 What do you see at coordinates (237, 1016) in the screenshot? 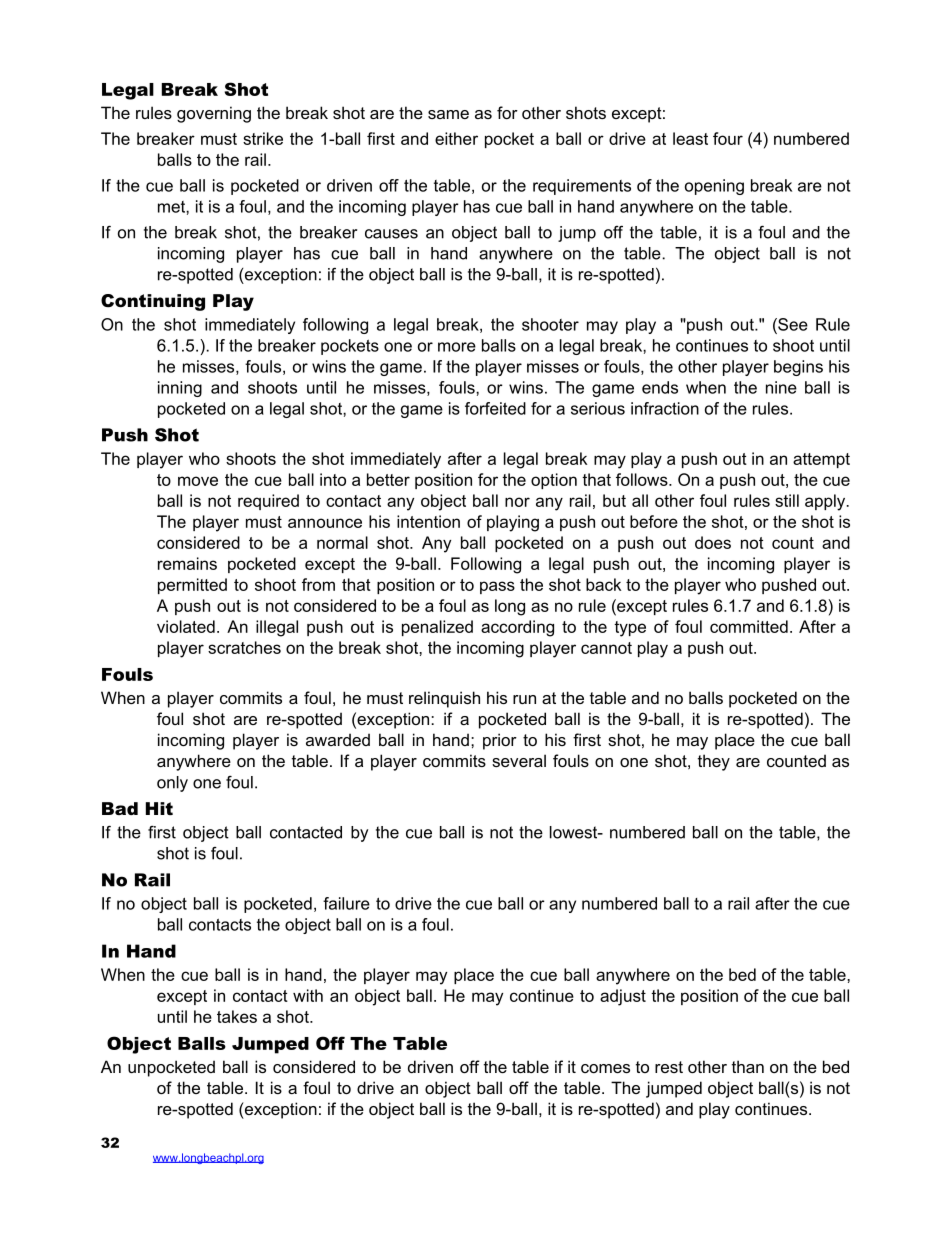
I see `takes` at bounding box center [237, 1016].
